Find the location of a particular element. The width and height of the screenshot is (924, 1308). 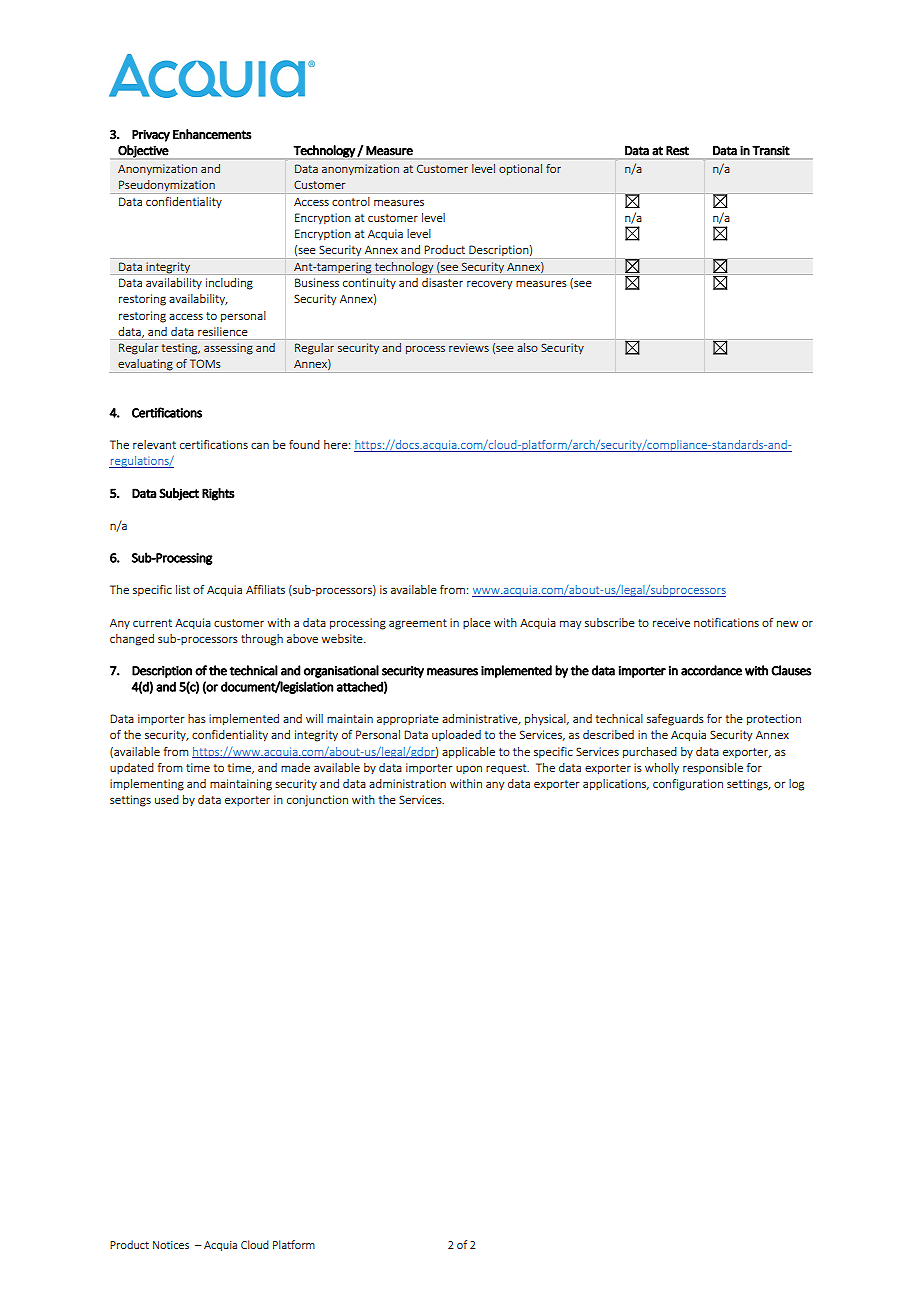

Notices is located at coordinates (171, 1245).
